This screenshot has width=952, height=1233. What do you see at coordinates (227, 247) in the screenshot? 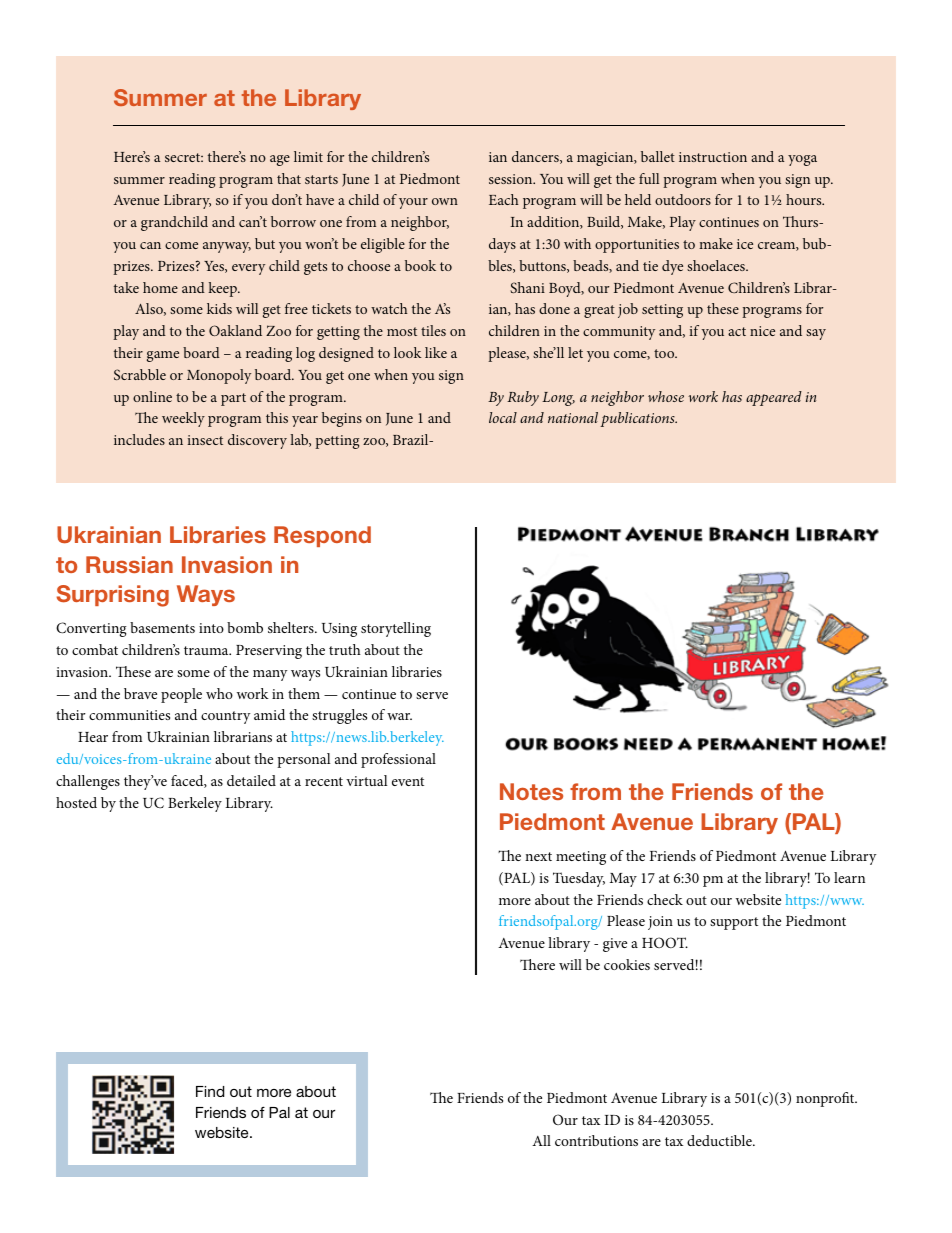
I see `anyway` at bounding box center [227, 247].
